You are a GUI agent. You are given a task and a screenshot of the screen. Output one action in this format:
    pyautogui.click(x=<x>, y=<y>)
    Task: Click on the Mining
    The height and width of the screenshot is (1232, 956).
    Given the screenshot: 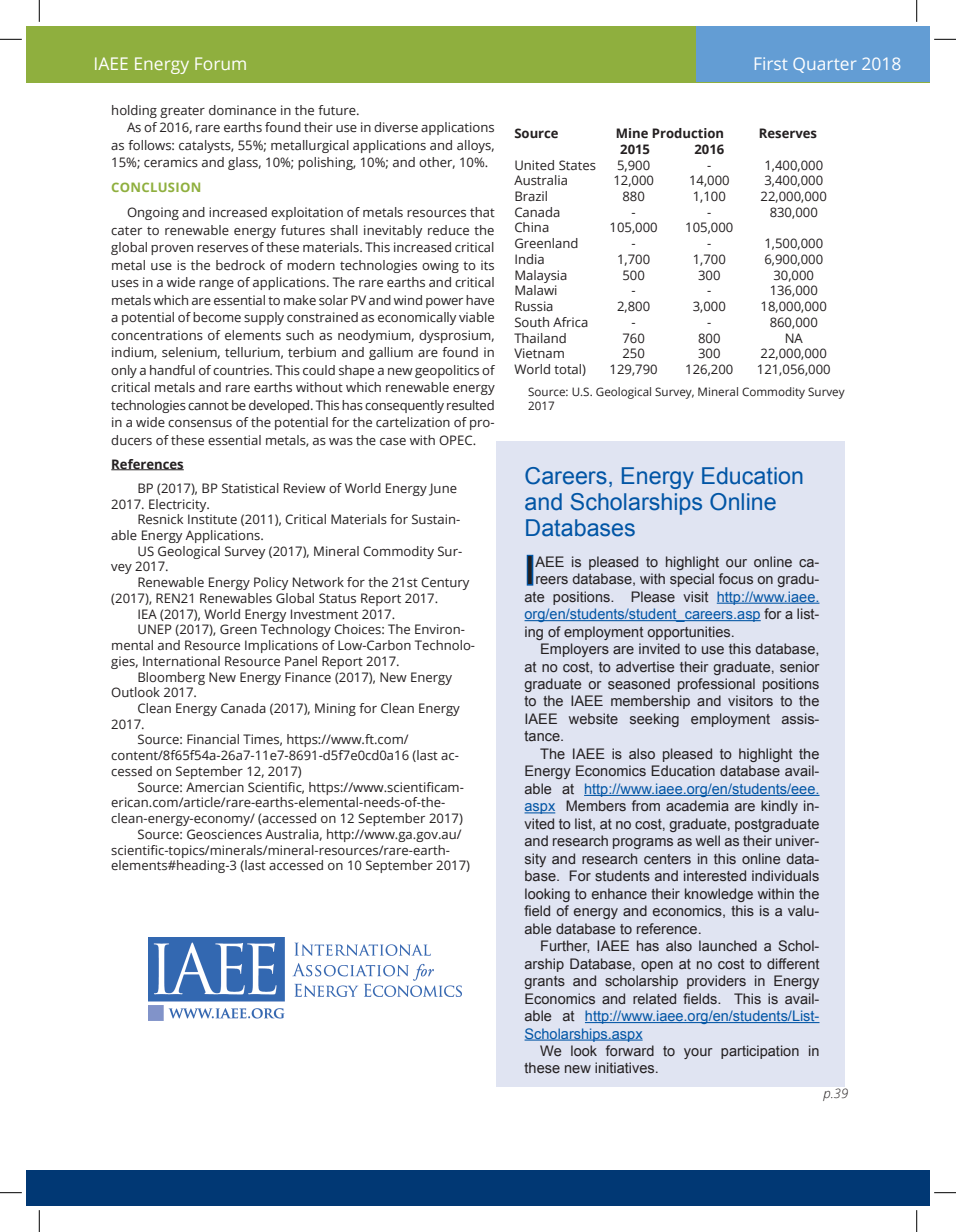 What is the action you would take?
    pyautogui.click(x=335, y=709)
